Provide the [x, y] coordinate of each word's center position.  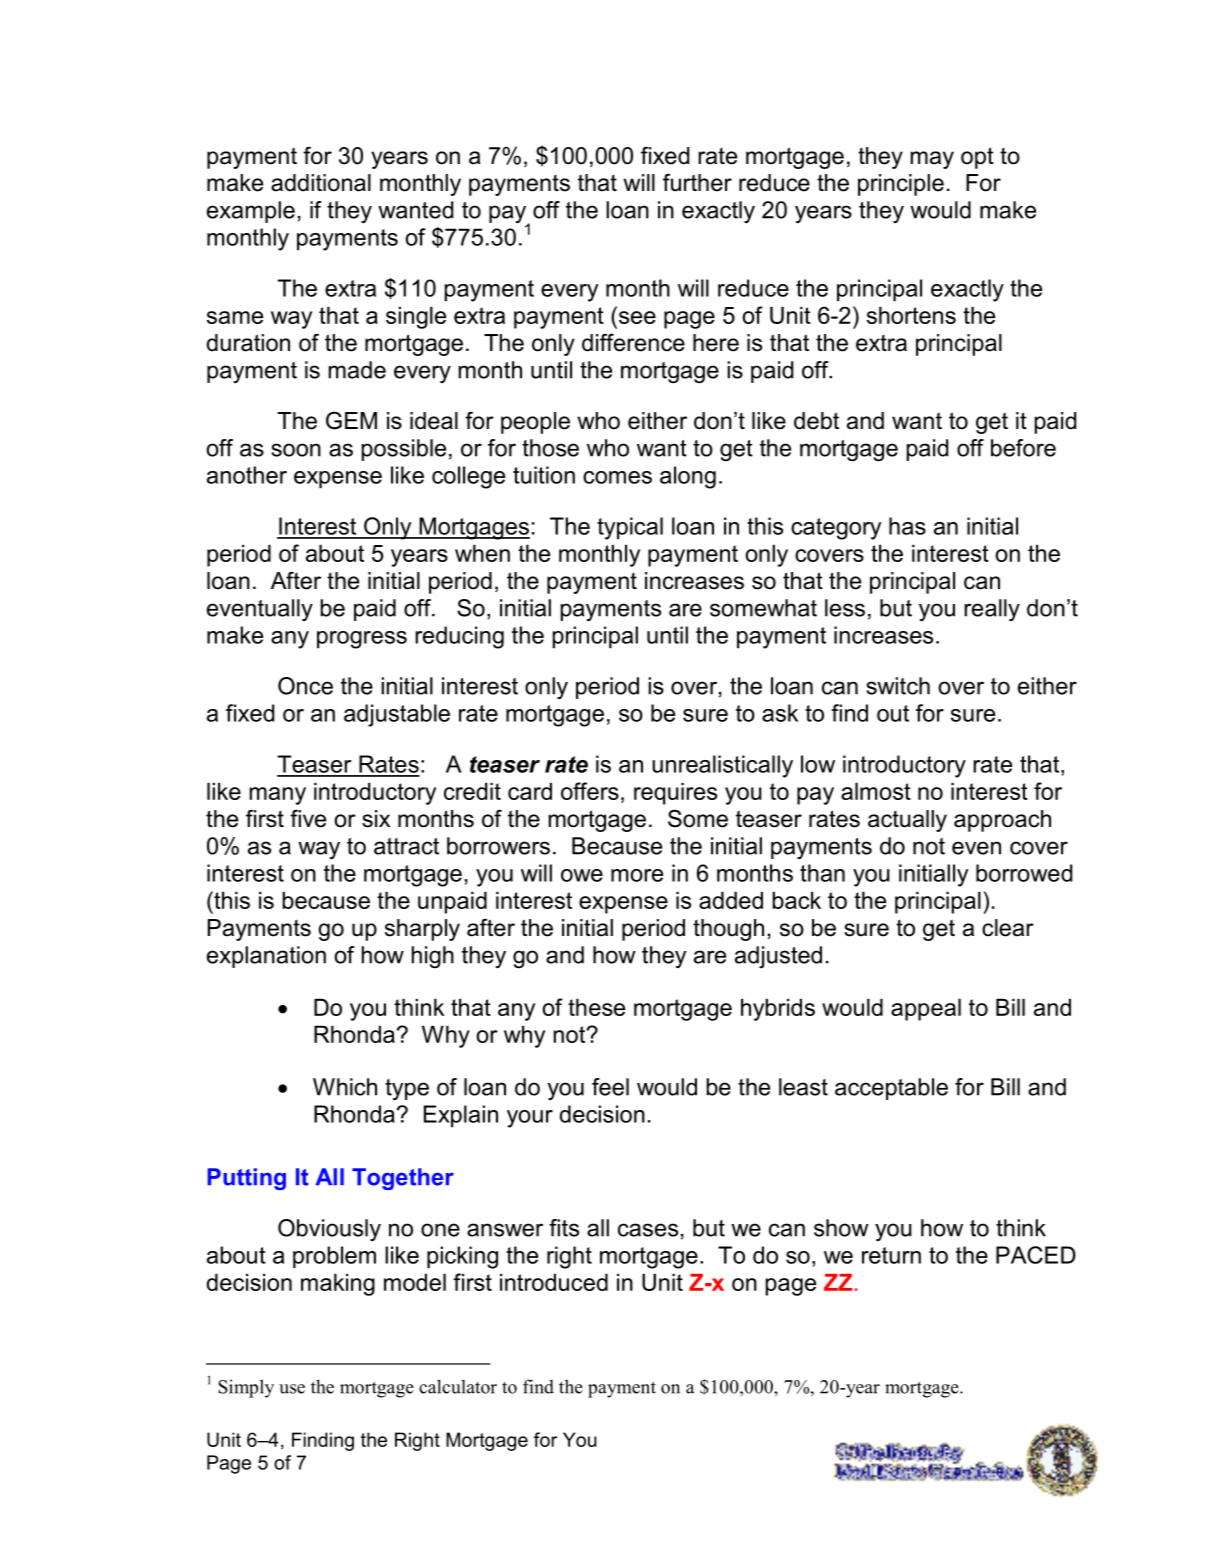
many [278, 796]
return [891, 1255]
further [697, 182]
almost [876, 791]
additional [321, 183]
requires [675, 793]
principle [901, 185]
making [338, 1284]
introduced [554, 1282]
